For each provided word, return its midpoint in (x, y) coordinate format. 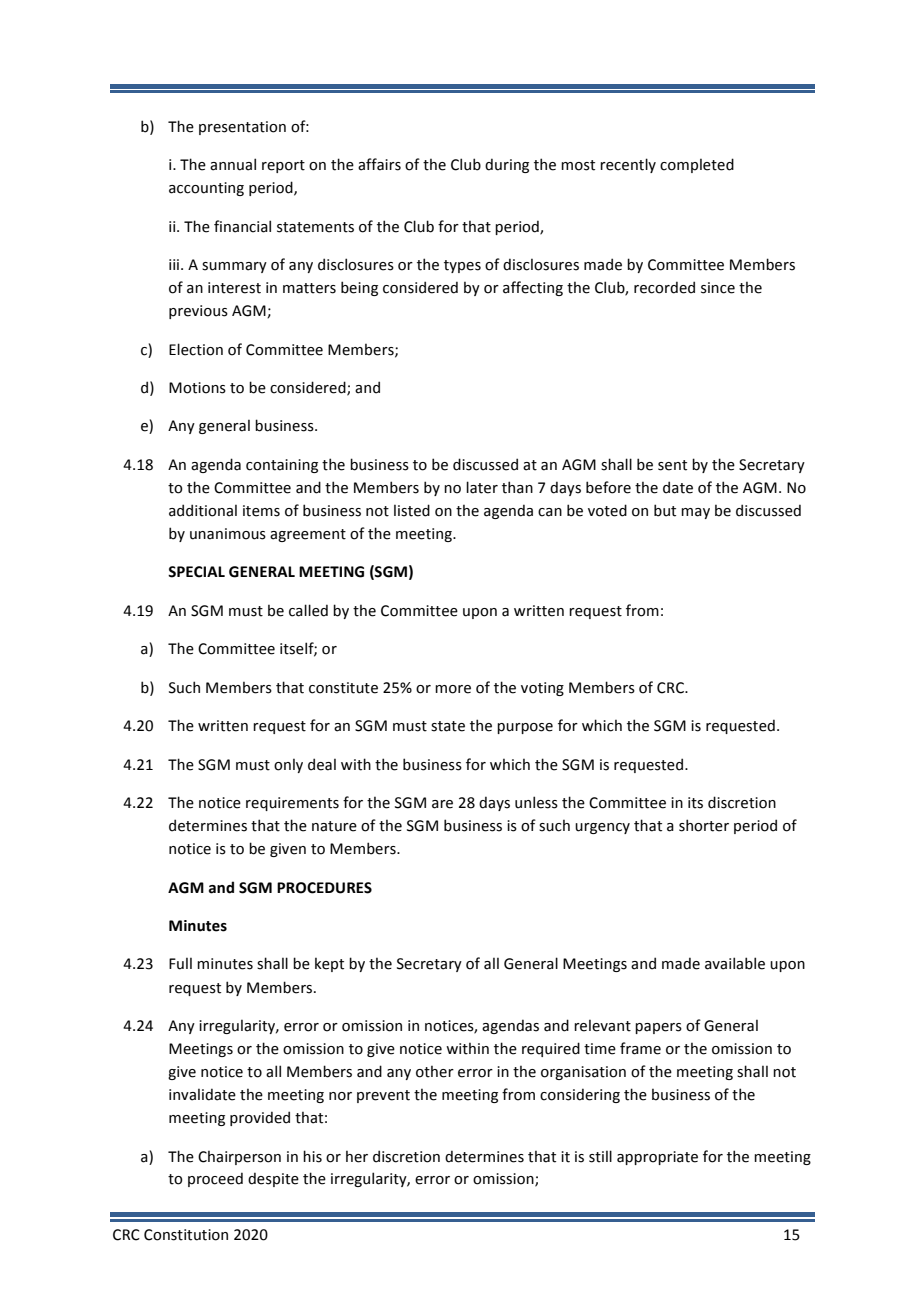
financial (242, 226)
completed (697, 165)
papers (658, 1028)
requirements (292, 804)
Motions (197, 388)
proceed (215, 1179)
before (608, 487)
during (507, 165)
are (442, 804)
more (453, 689)
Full (180, 963)
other (435, 1071)
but (665, 510)
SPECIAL (196, 572)
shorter (704, 825)
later (482, 487)
